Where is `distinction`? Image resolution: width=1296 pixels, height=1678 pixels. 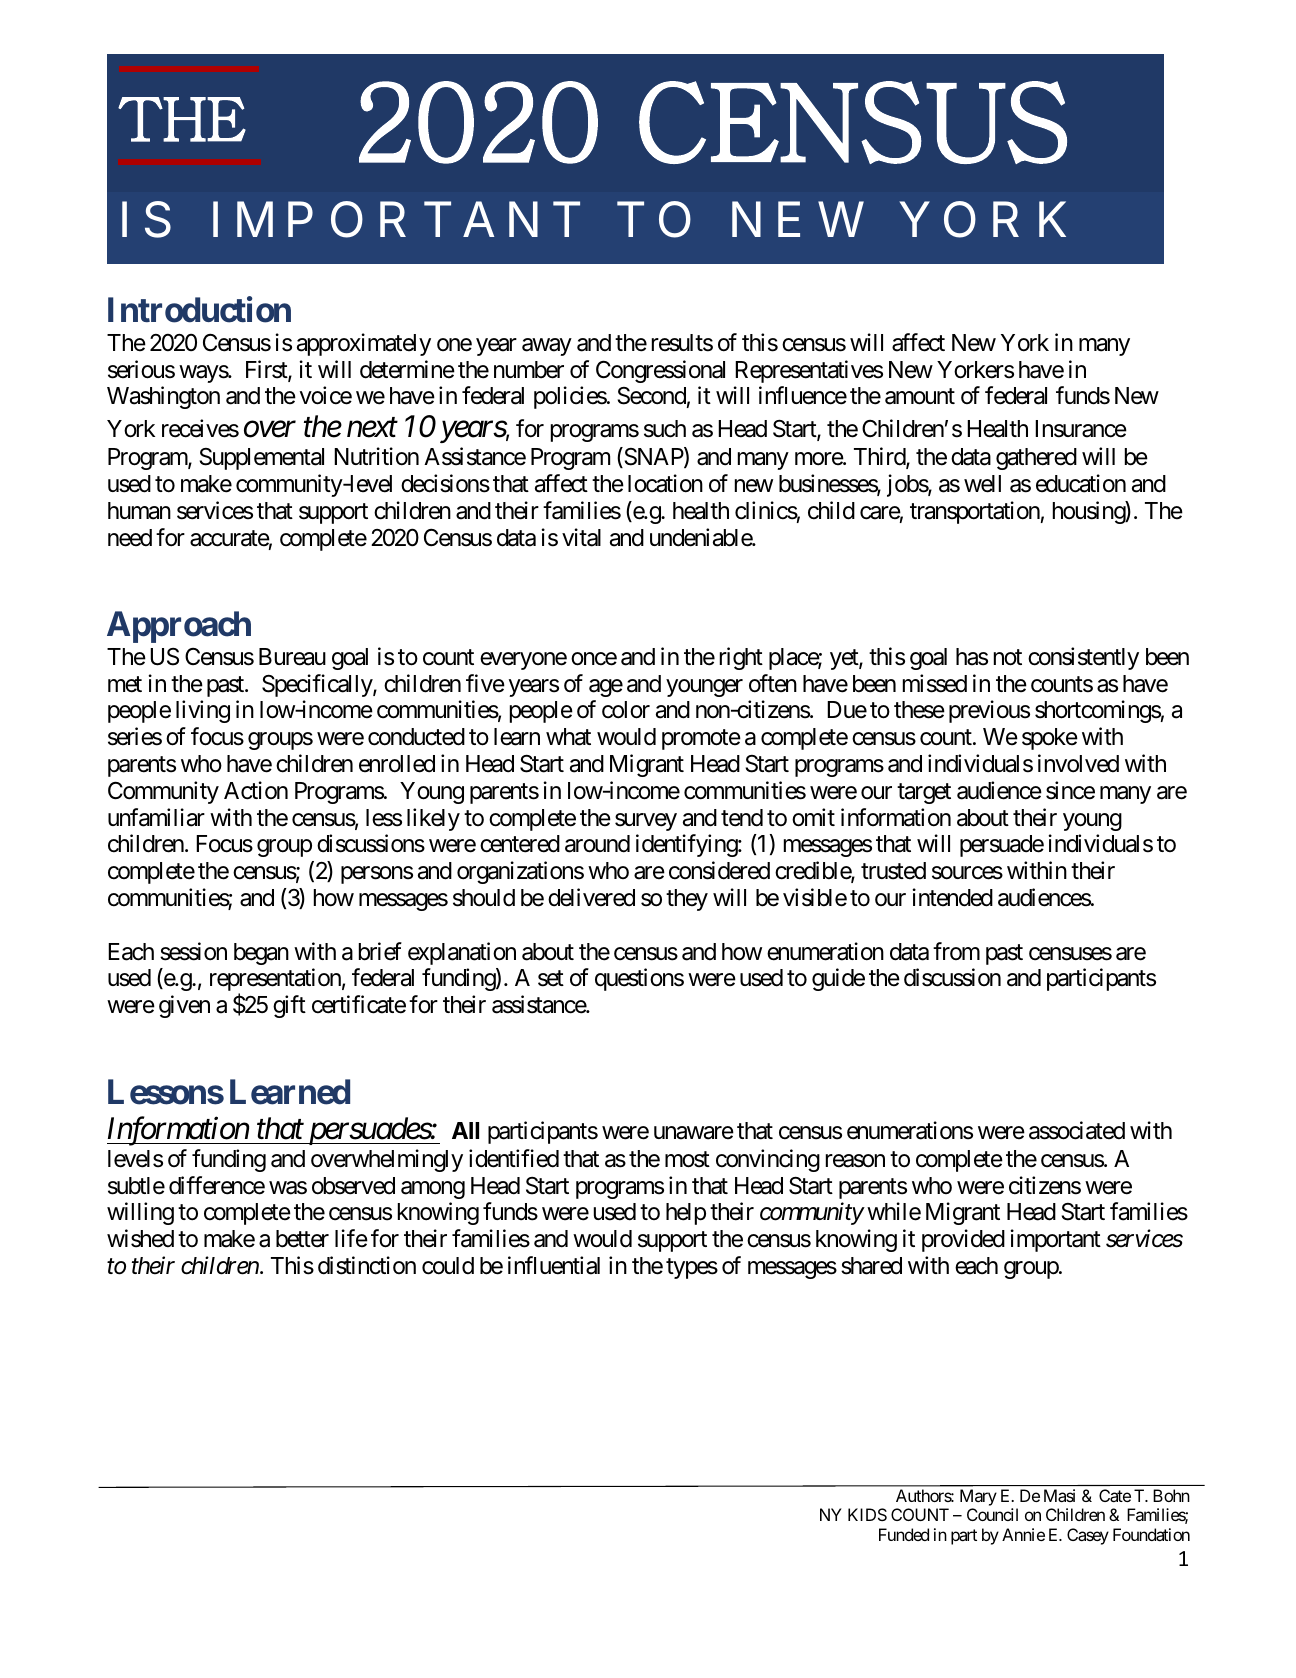
distinction is located at coordinates (367, 1265).
